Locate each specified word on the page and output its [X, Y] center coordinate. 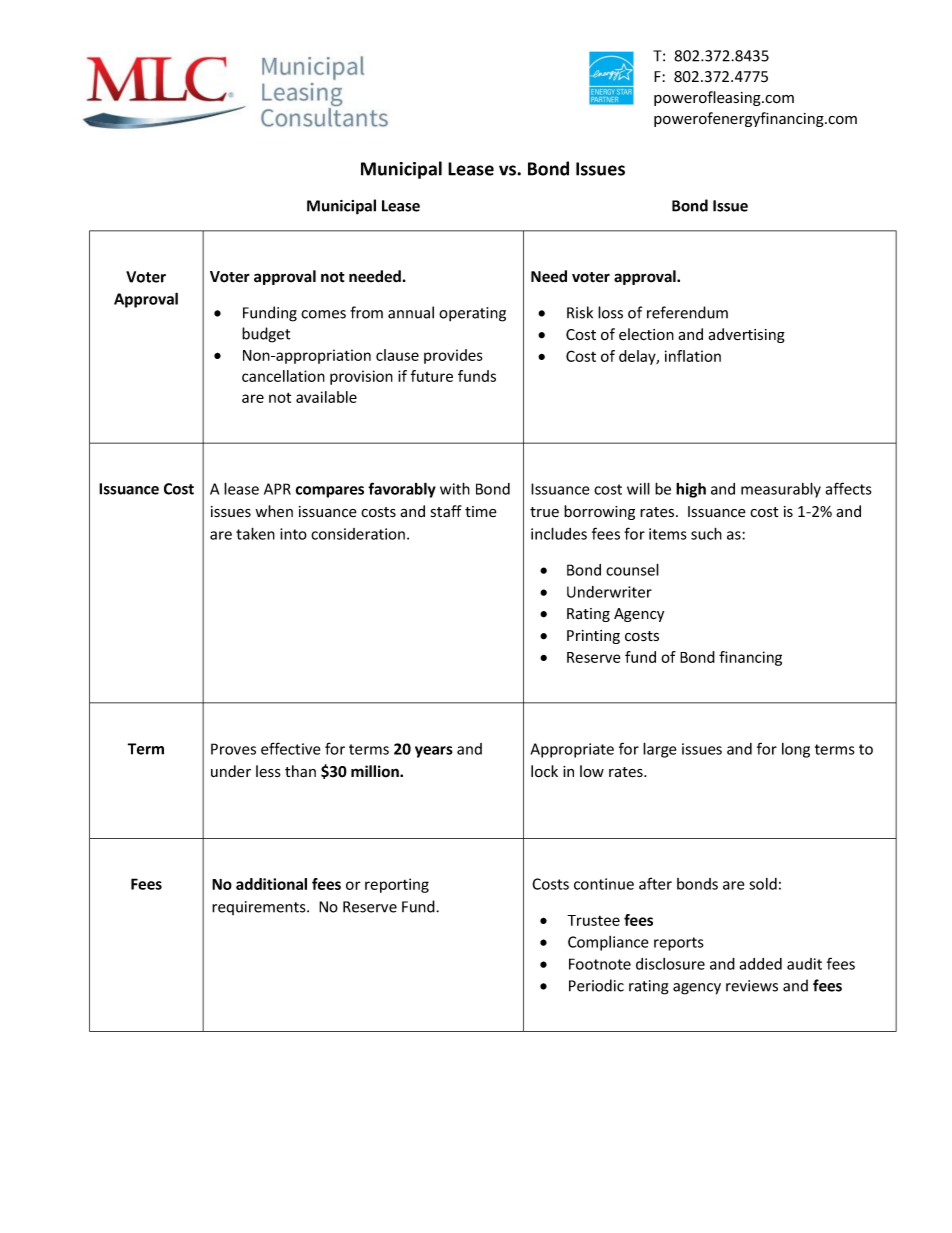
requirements [260, 908]
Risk [580, 312]
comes [323, 314]
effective [291, 748]
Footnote [600, 964]
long [796, 750]
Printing [593, 637]
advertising [746, 335]
